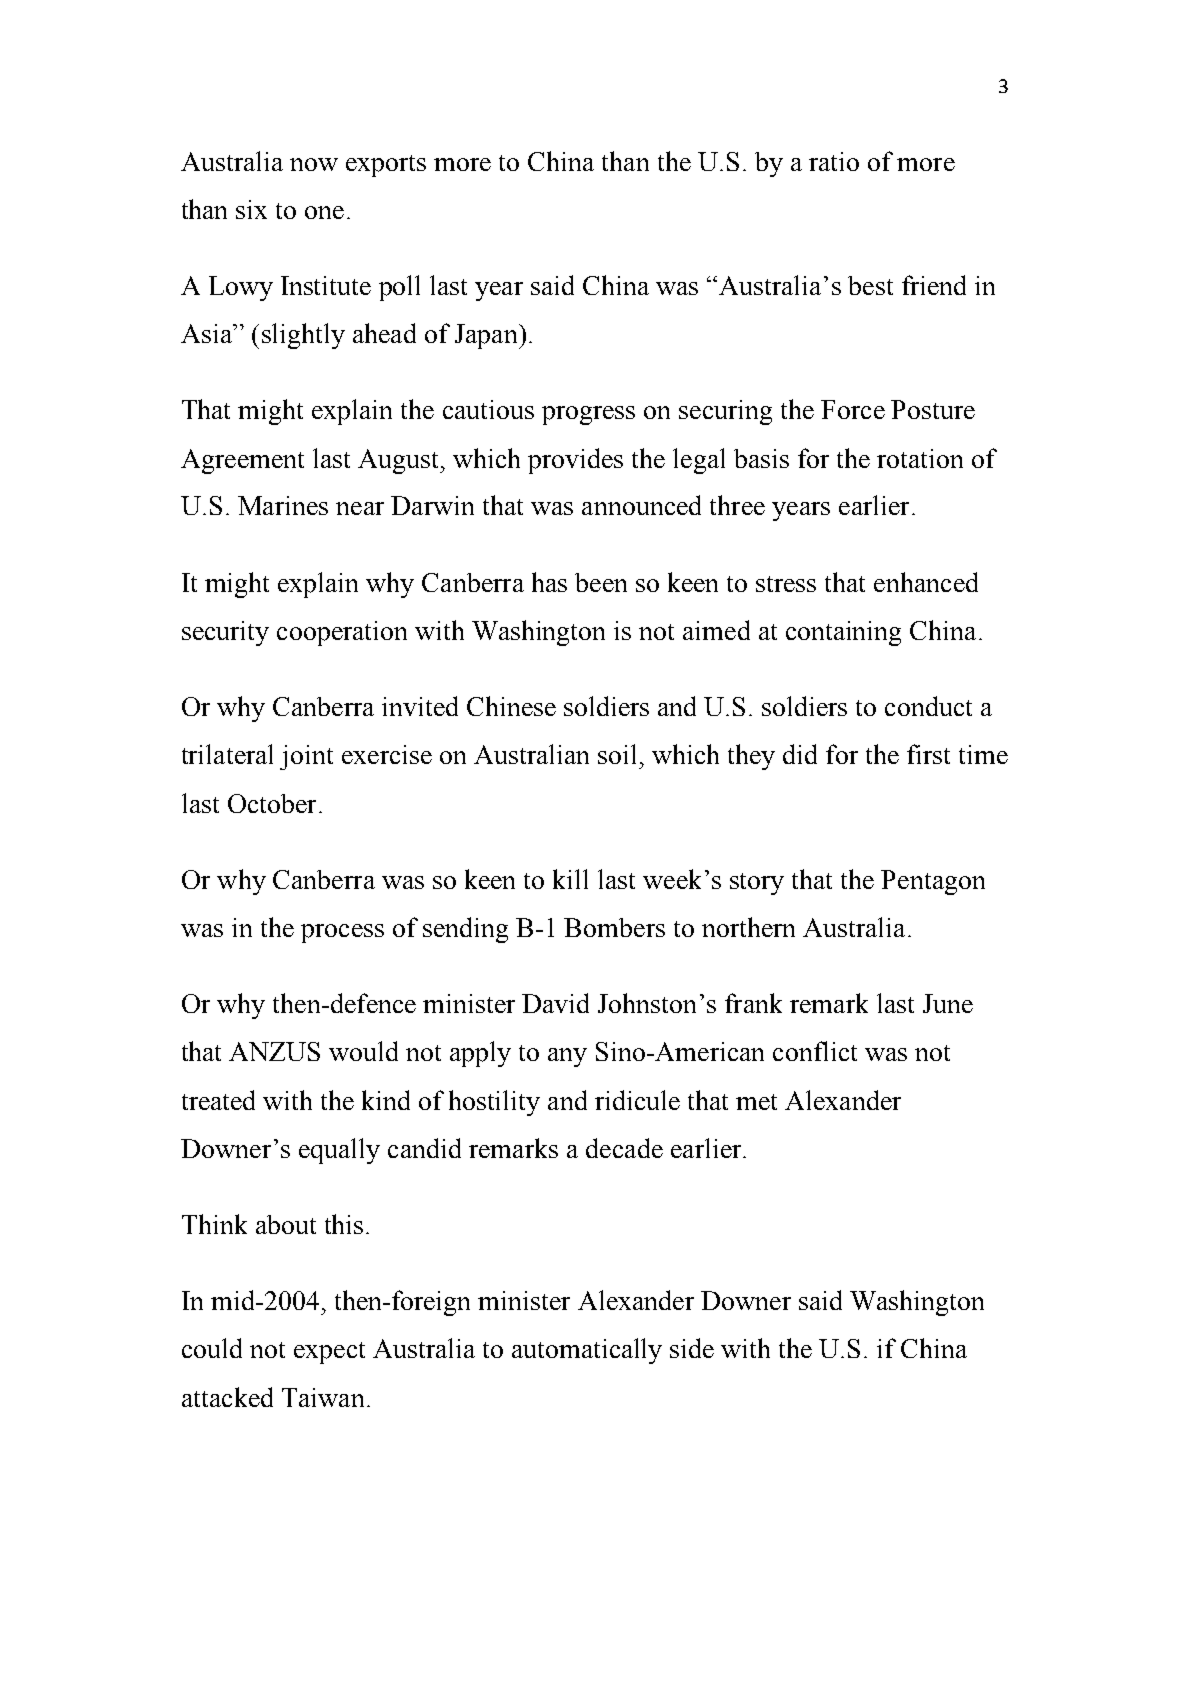 The height and width of the document is (1681, 1188). What do you see at coordinates (617, 754) in the document?
I see `soil` at bounding box center [617, 754].
